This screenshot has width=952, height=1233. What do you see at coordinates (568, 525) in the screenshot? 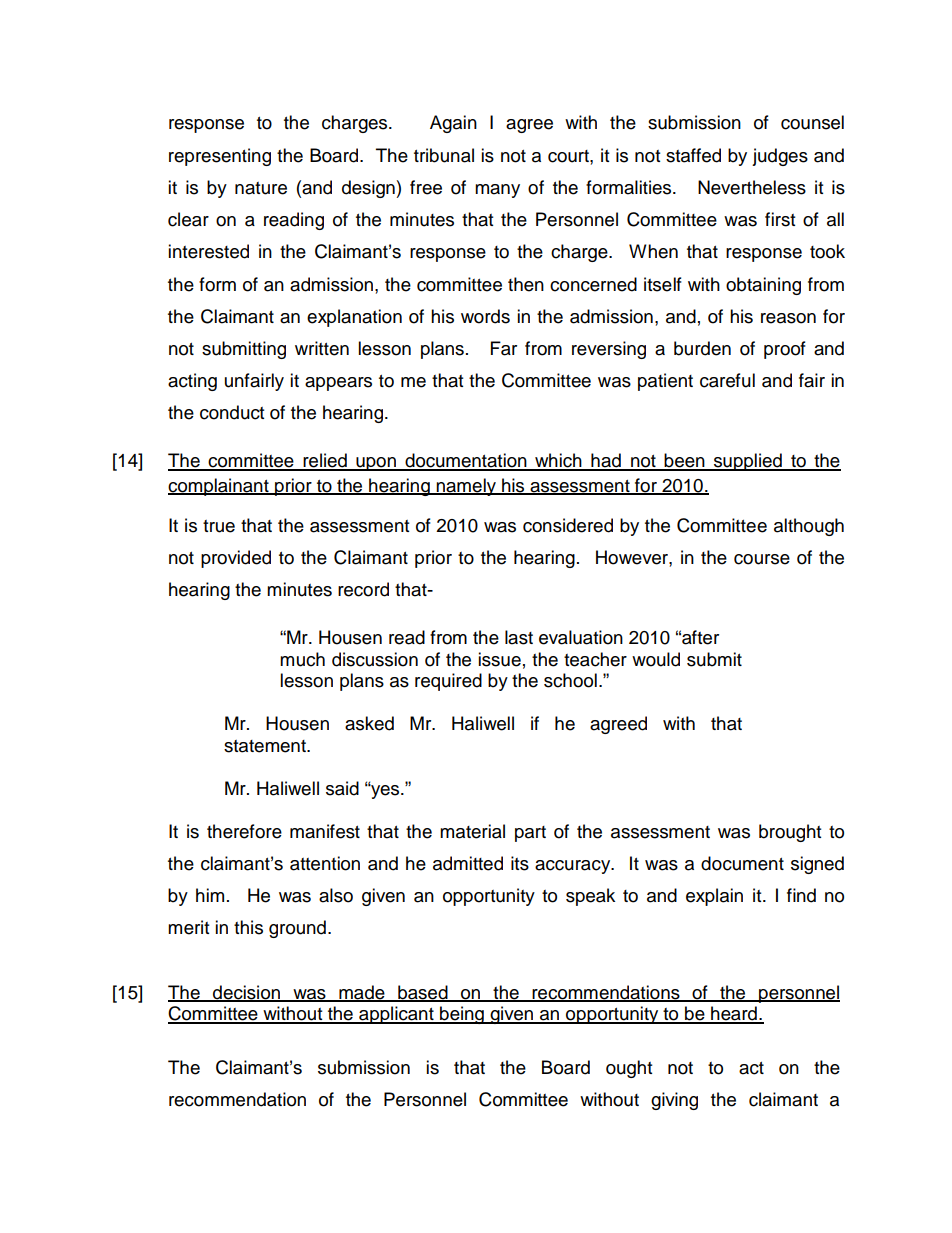
I see `considered` at bounding box center [568, 525].
